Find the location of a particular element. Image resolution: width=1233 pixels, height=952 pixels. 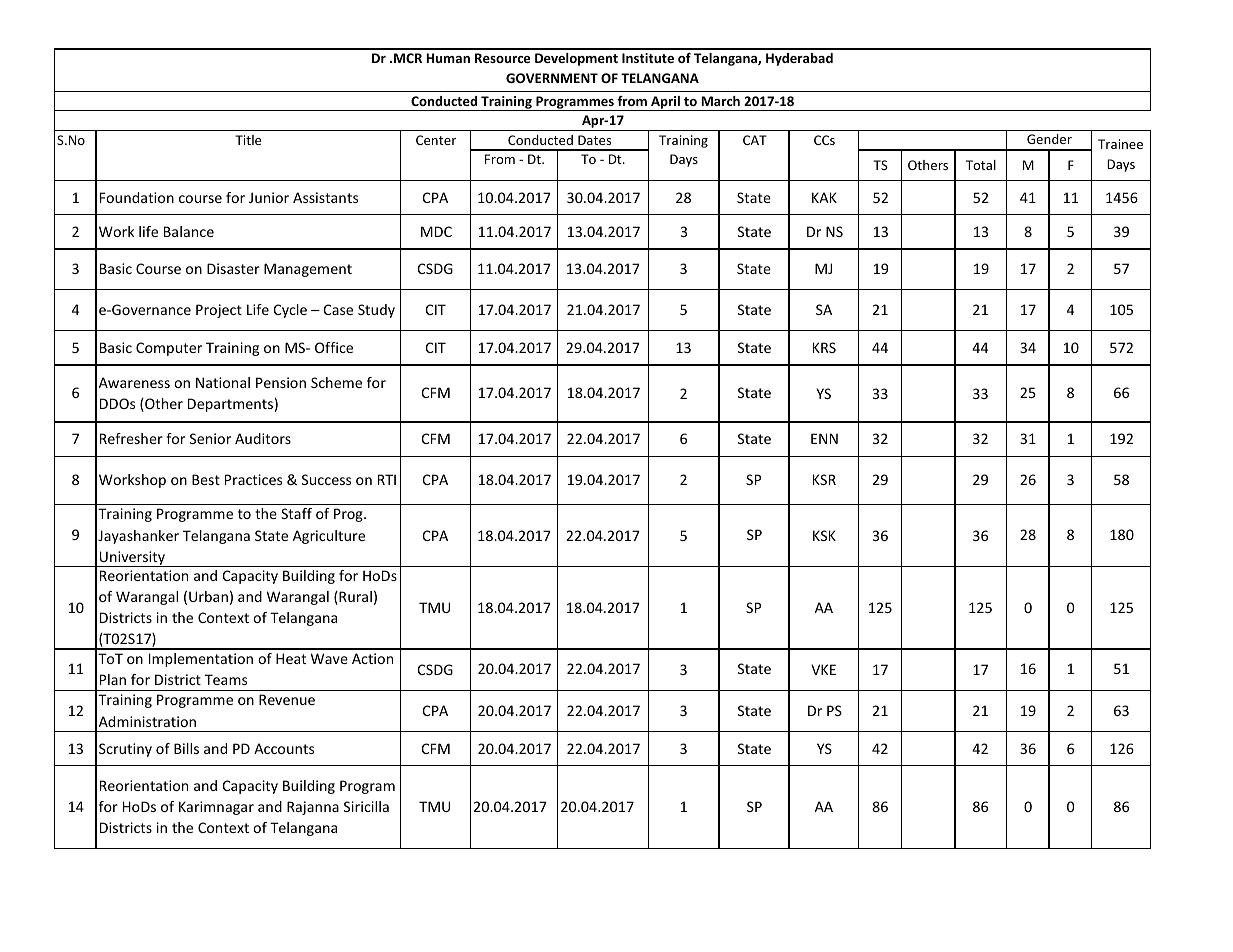

National is located at coordinates (223, 382).
